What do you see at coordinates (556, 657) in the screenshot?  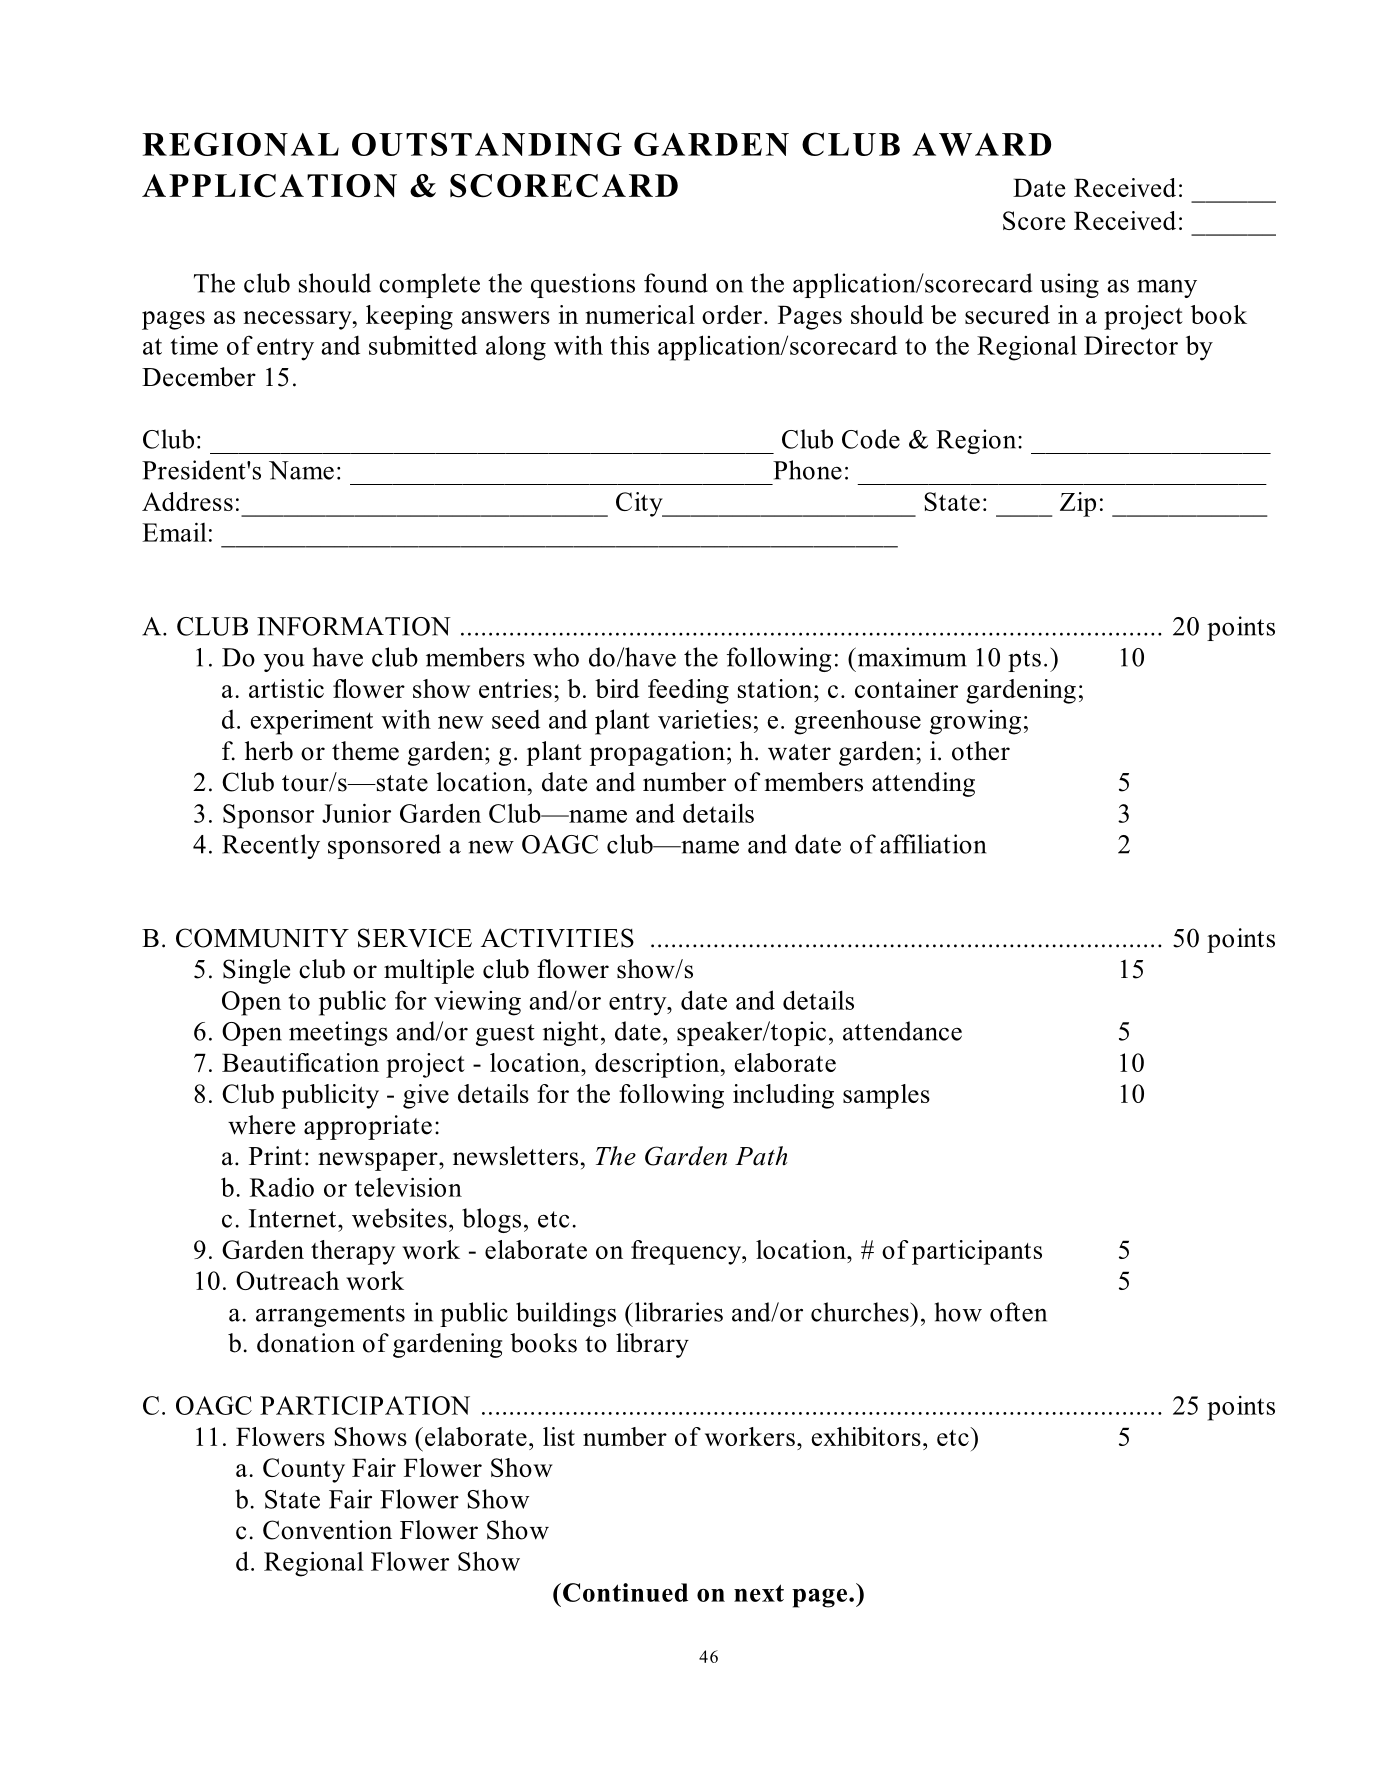 I see `who` at bounding box center [556, 657].
